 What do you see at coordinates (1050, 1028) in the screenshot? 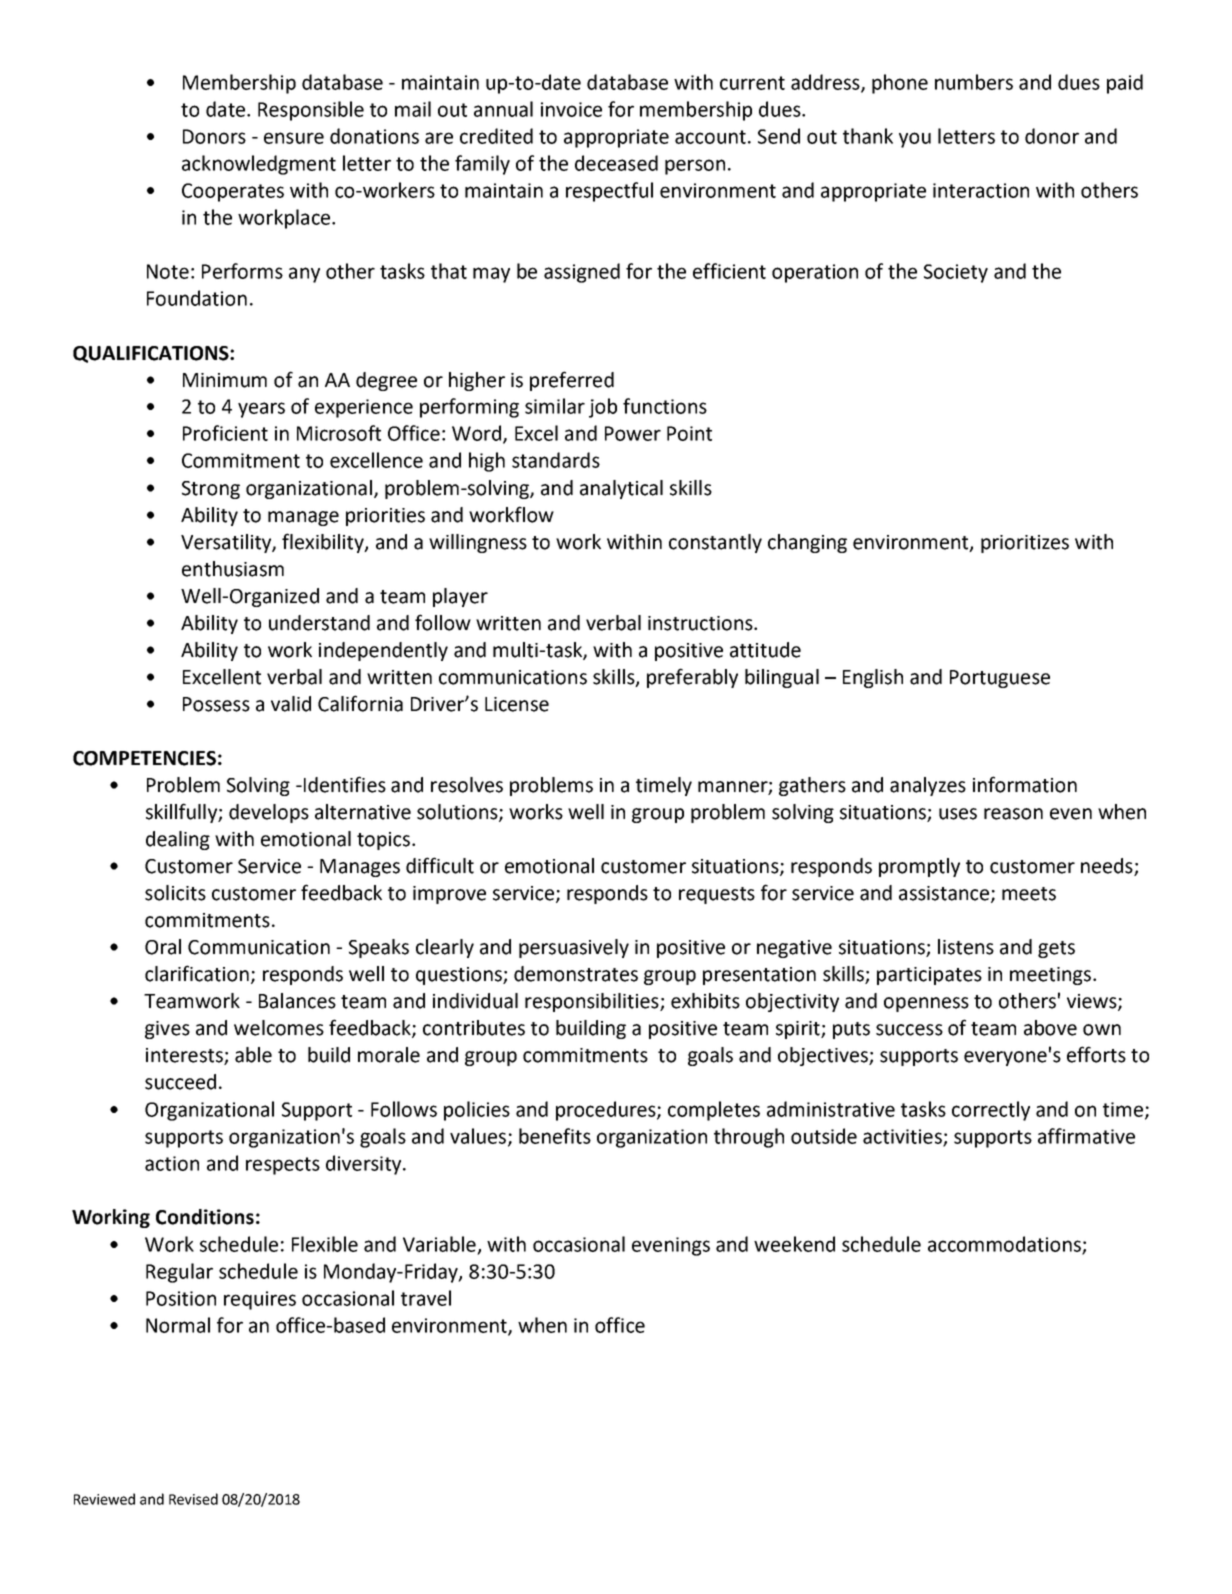
I see `above` at bounding box center [1050, 1028].
